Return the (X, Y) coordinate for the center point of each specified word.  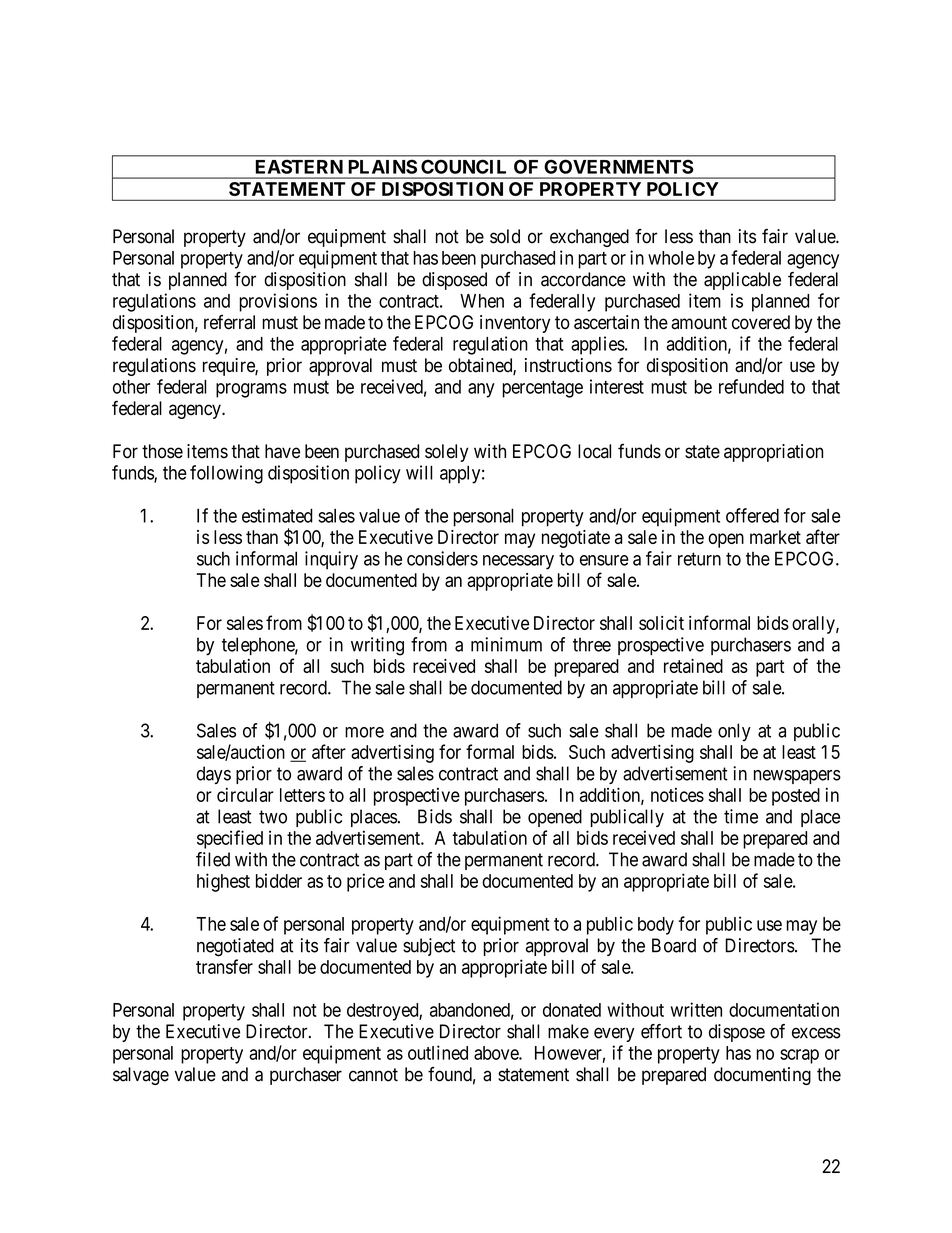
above (497, 1053)
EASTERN (299, 167)
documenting (762, 1076)
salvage (141, 1076)
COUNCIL (463, 167)
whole (671, 258)
